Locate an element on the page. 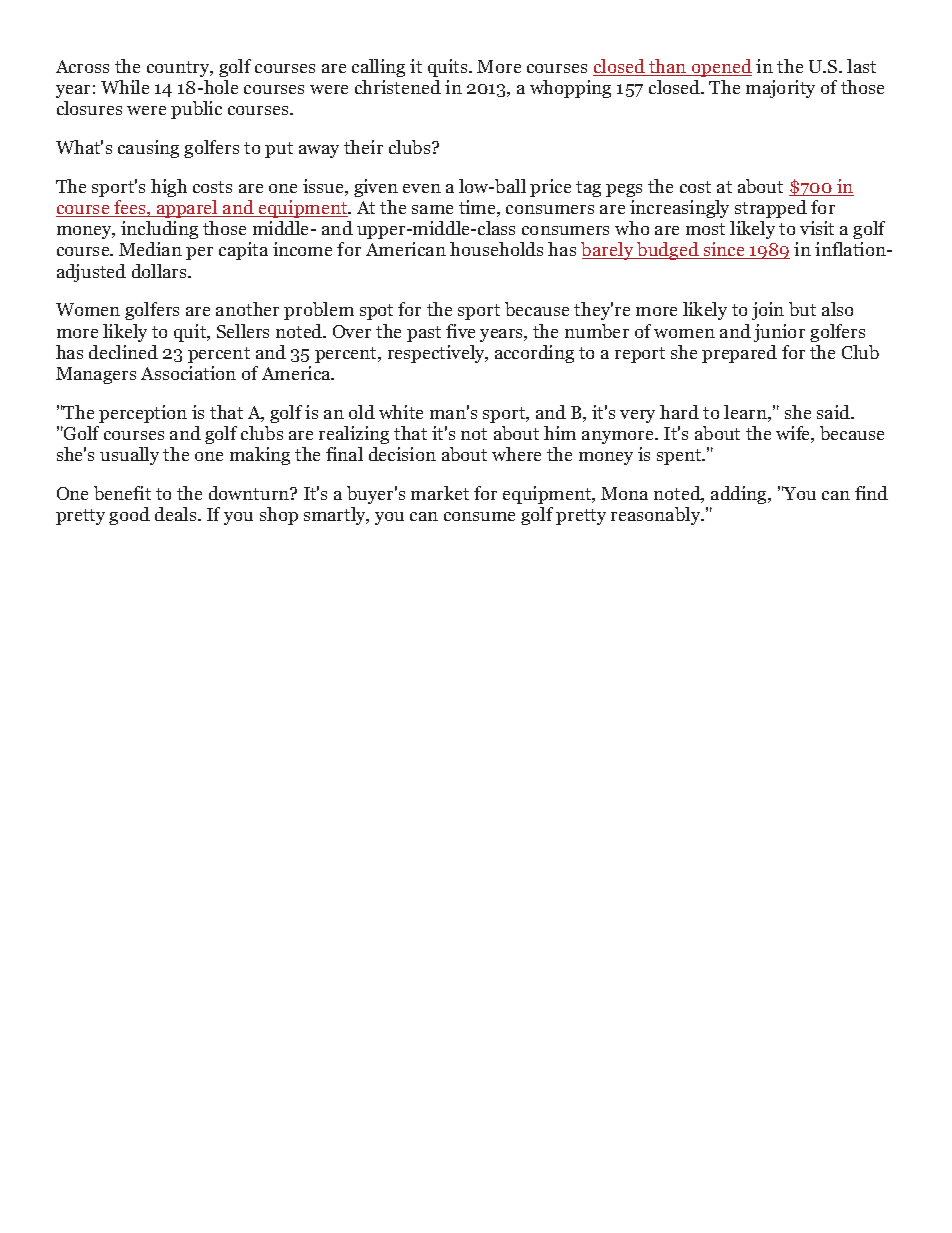 The width and height of the document is (952, 1233). deals is located at coordinates (177, 514).
